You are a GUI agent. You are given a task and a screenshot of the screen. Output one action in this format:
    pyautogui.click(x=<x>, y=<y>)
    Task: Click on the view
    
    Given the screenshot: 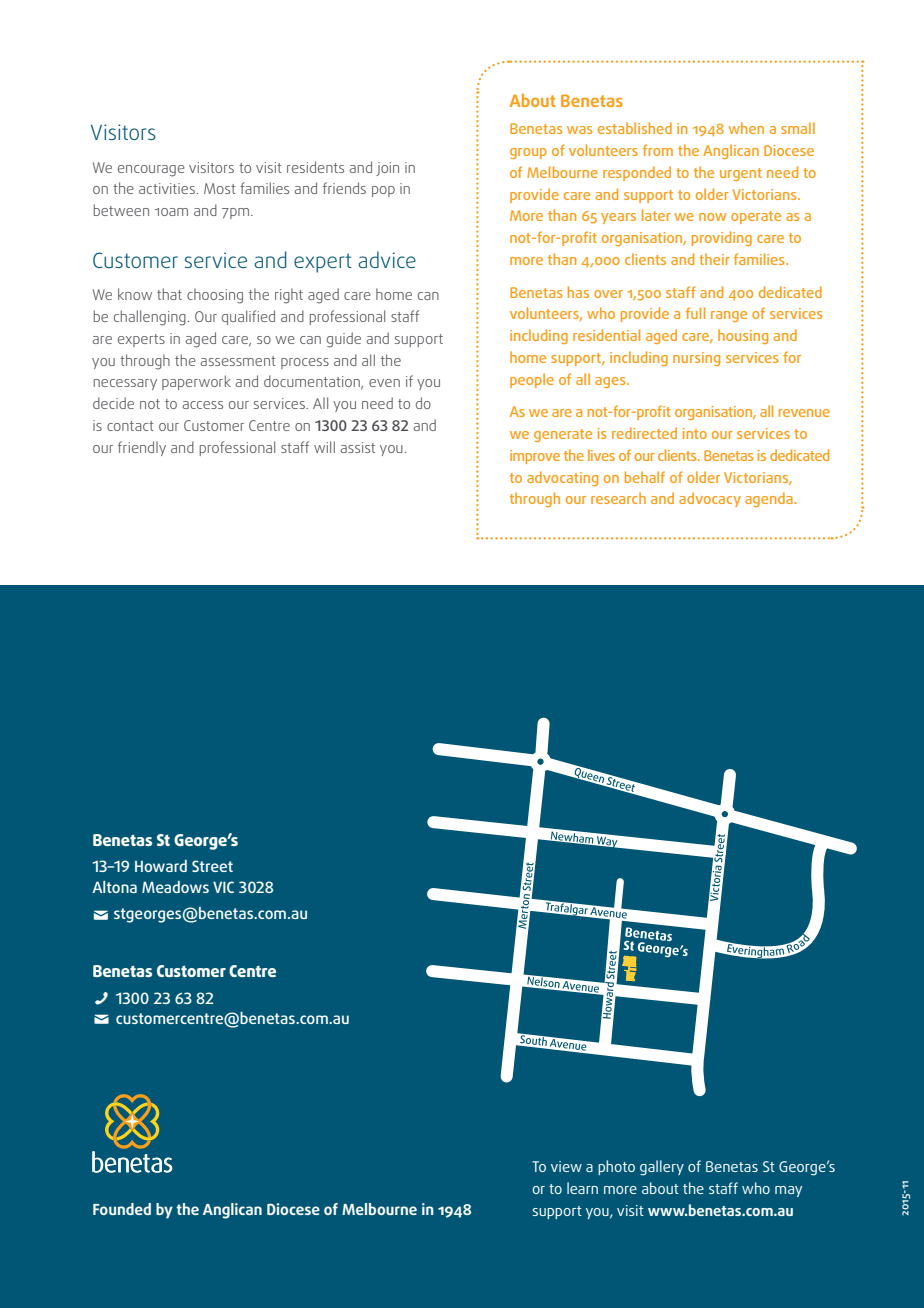 What is the action you would take?
    pyautogui.click(x=566, y=1166)
